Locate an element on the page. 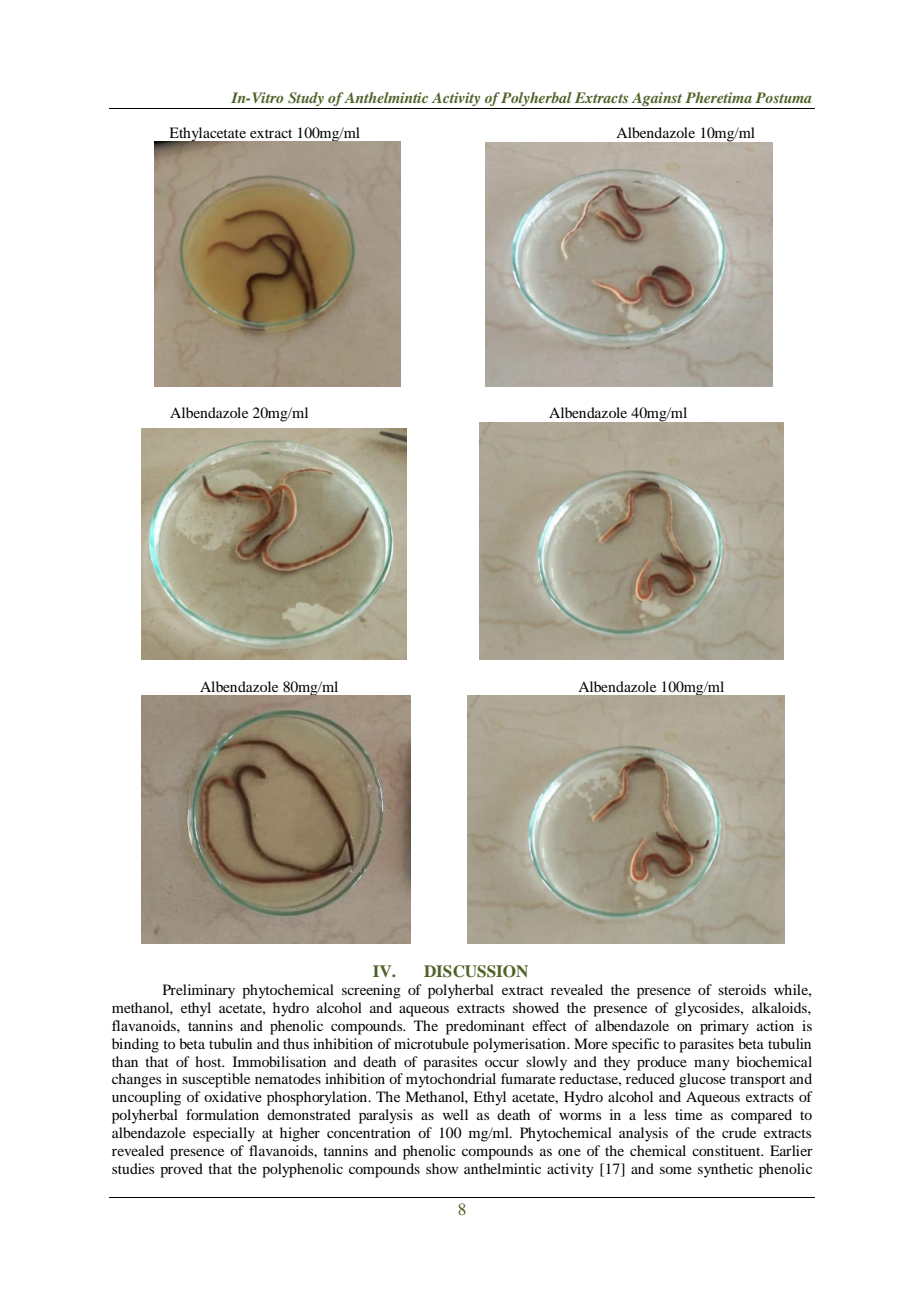 The image size is (924, 1307). Preliminary is located at coordinates (199, 991).
